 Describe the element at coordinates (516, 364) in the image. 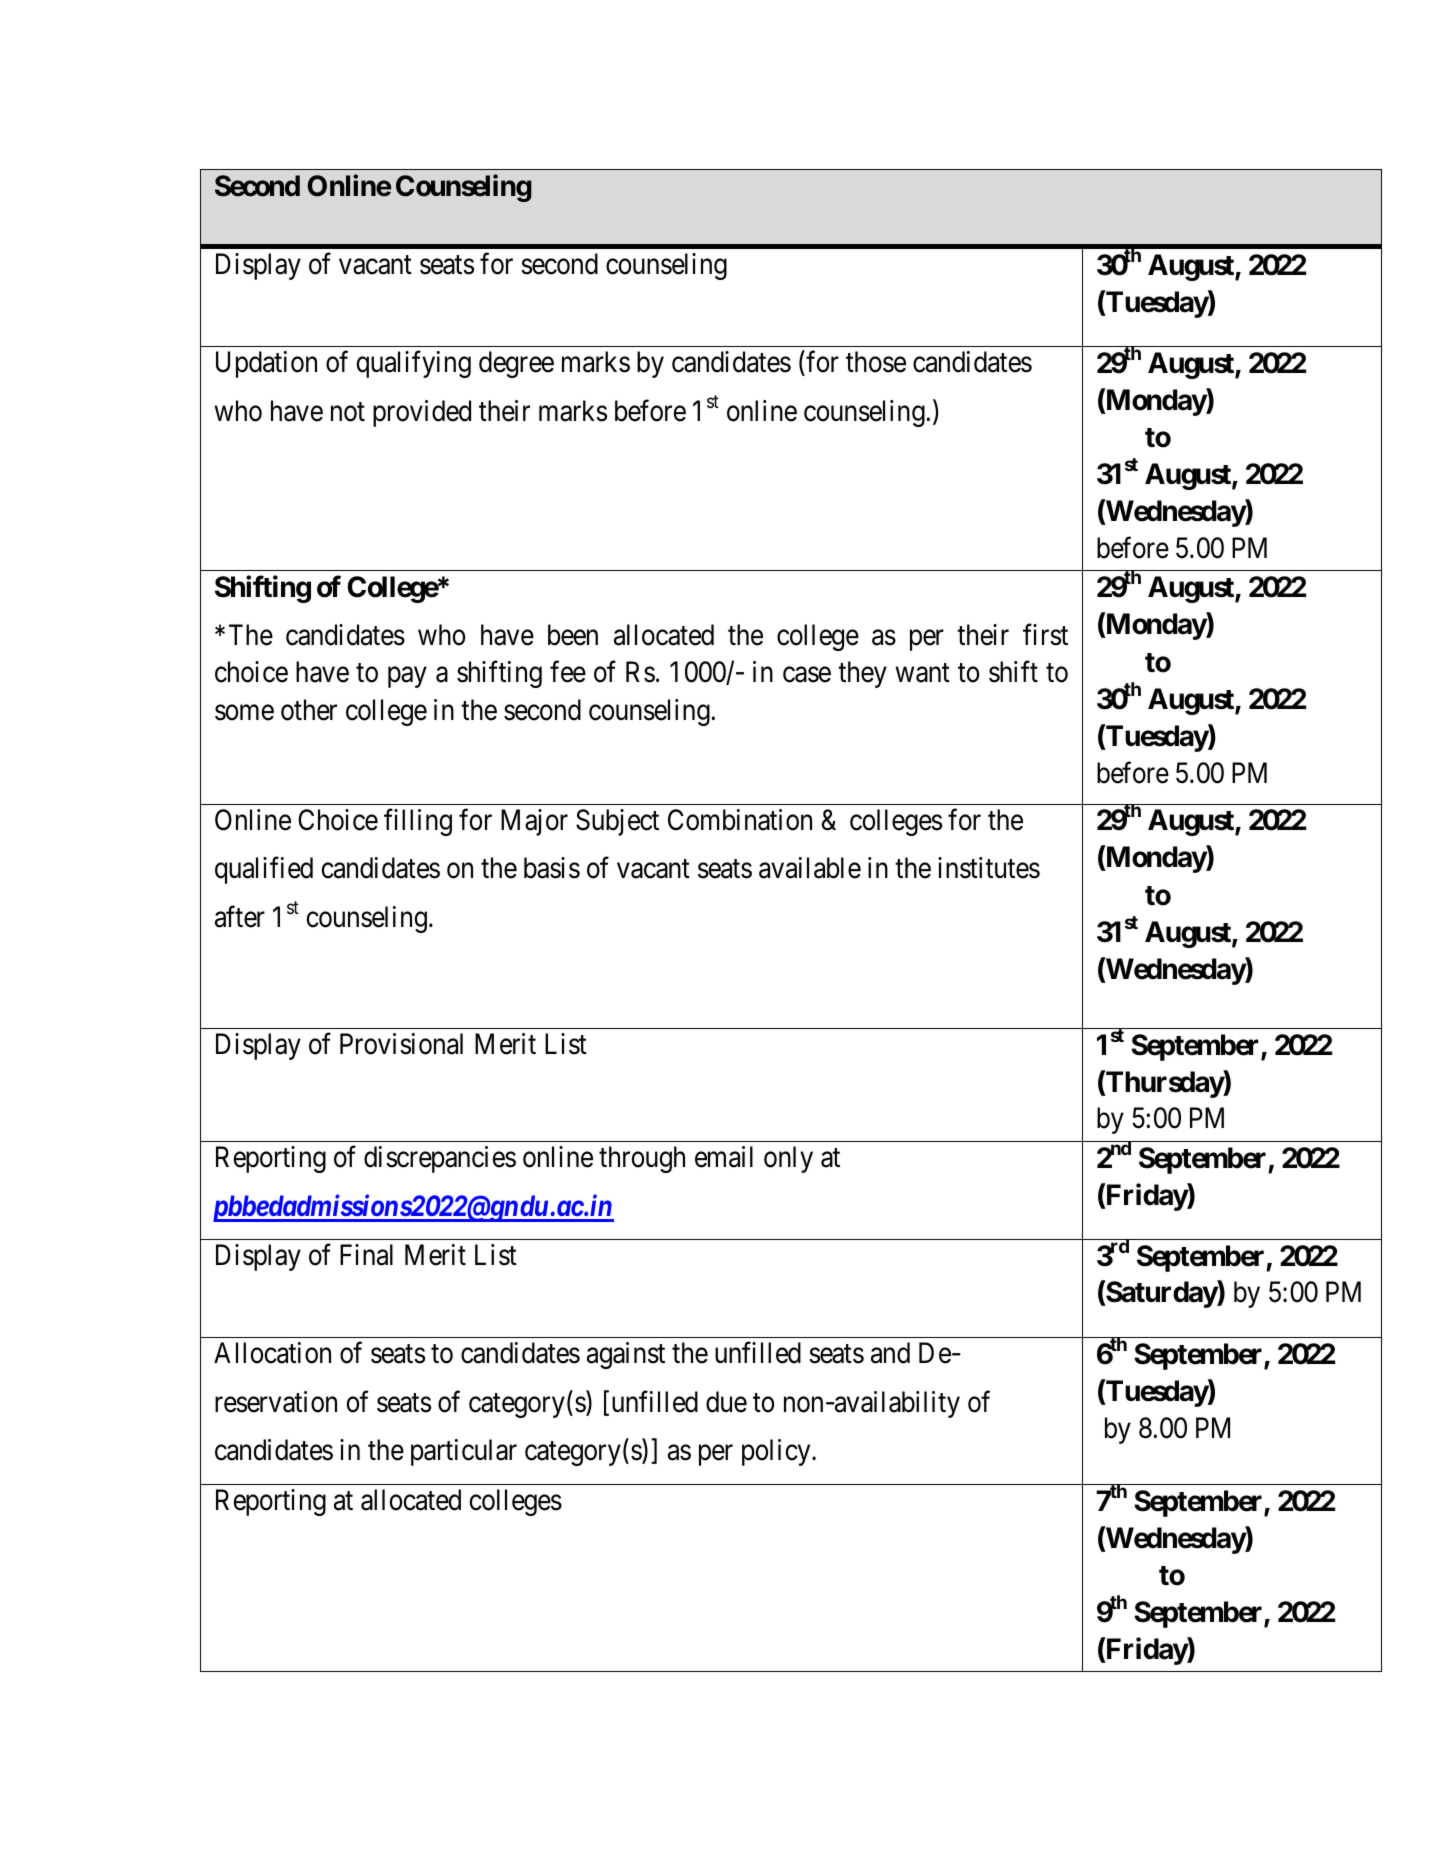

I see `degree` at that location.
